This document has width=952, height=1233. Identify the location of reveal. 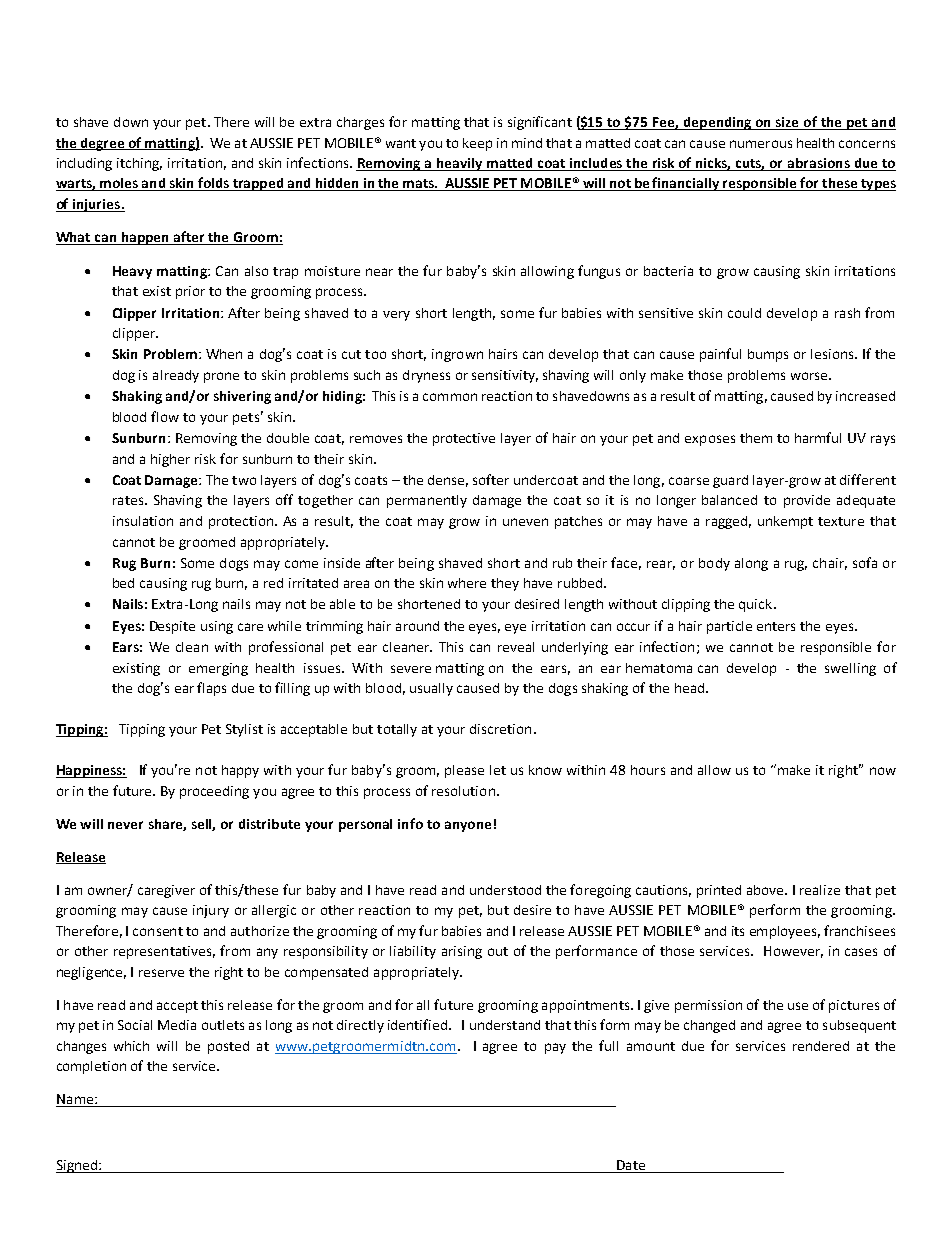
(516, 647).
